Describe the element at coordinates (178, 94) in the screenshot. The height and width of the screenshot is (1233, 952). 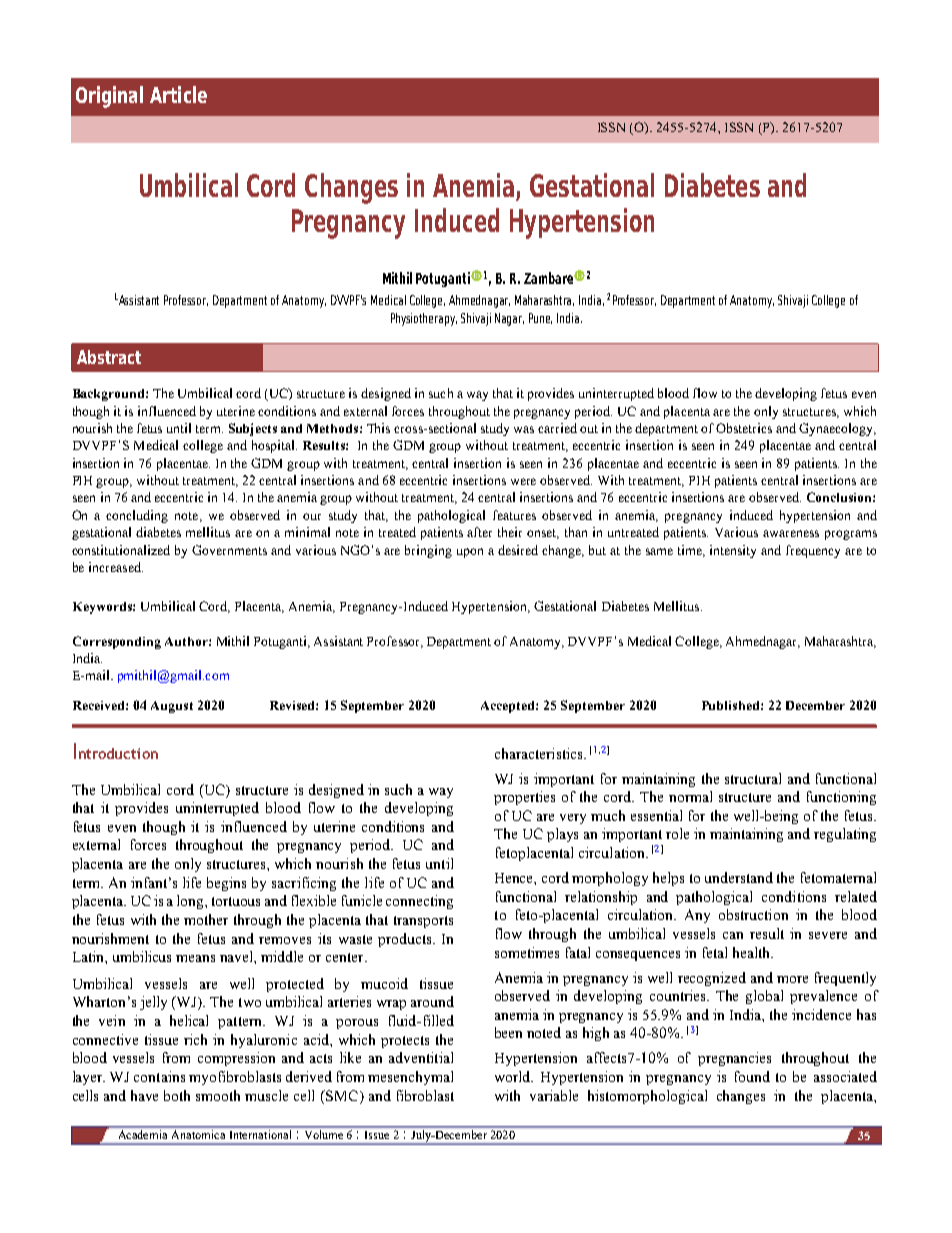
I see `Article` at that location.
